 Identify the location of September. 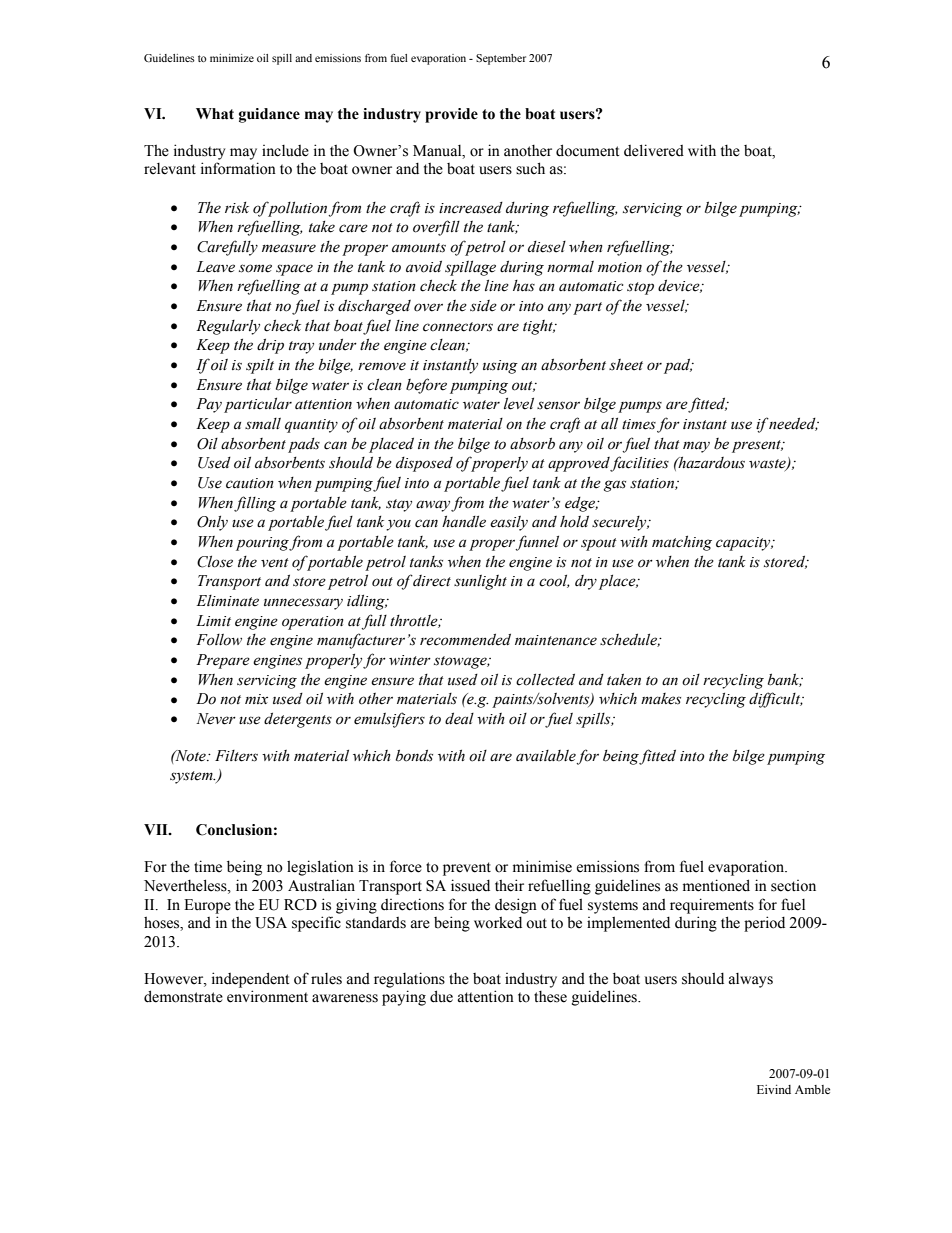
(501, 59).
